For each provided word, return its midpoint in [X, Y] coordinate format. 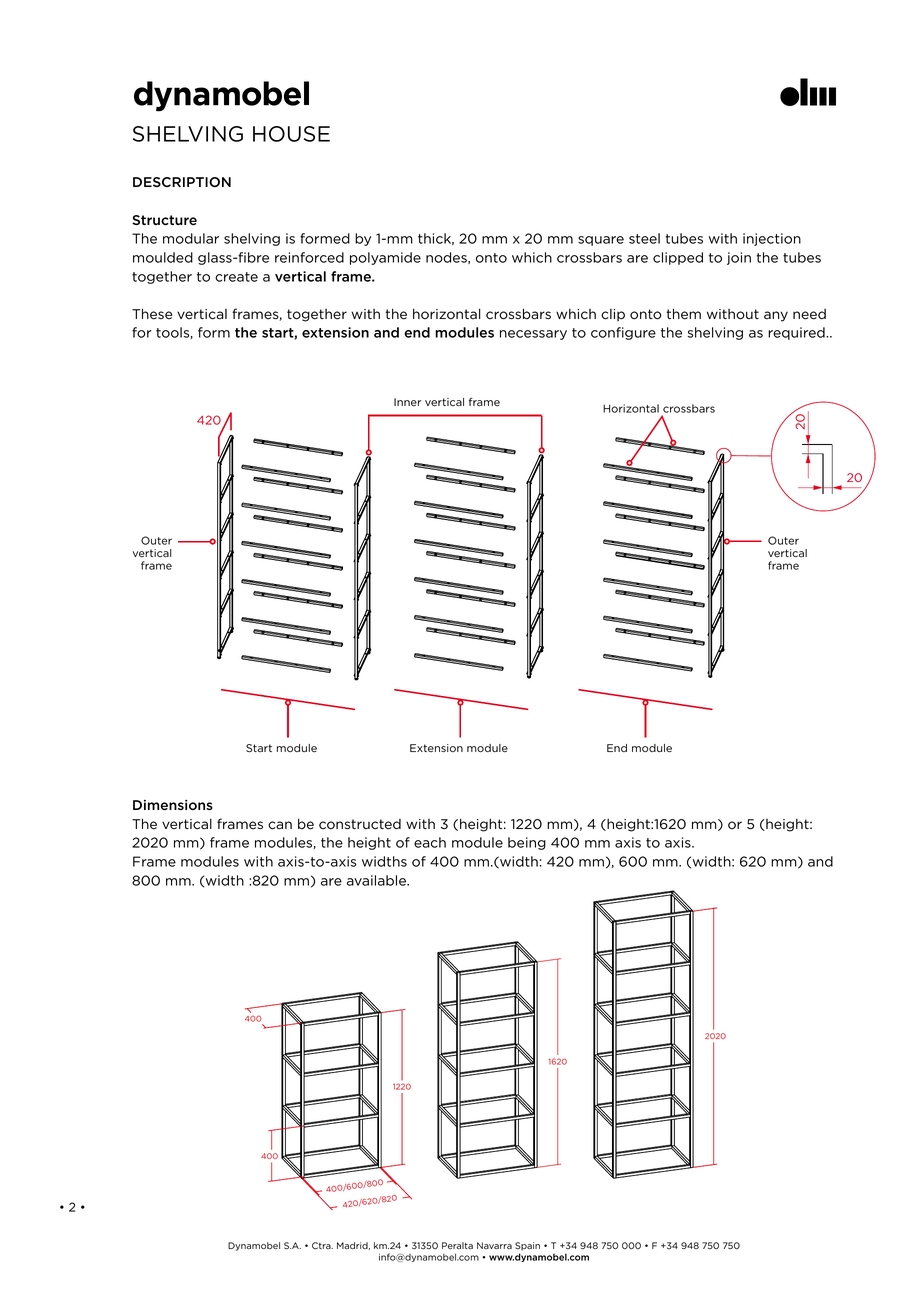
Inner [407, 402]
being [527, 843]
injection [772, 239]
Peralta [457, 1245]
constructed [360, 824]
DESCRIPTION [182, 182]
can [280, 825]
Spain [527, 1246]
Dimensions [173, 805]
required [797, 333]
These [152, 314]
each [430, 842]
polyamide [385, 258]
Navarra [494, 1245]
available [377, 880]
